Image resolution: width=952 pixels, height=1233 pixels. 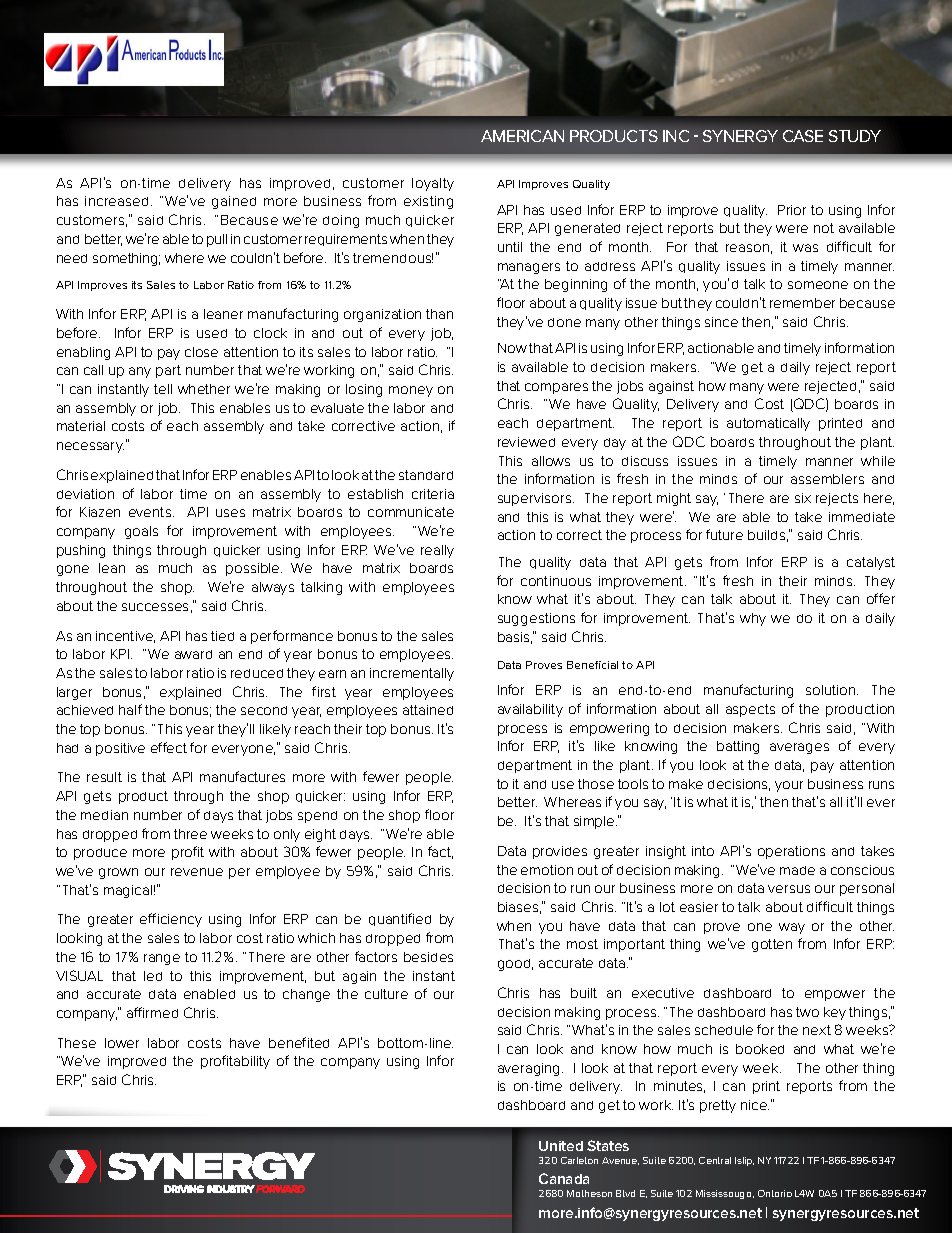 What do you see at coordinates (561, 1146) in the image?
I see `United` at bounding box center [561, 1146].
